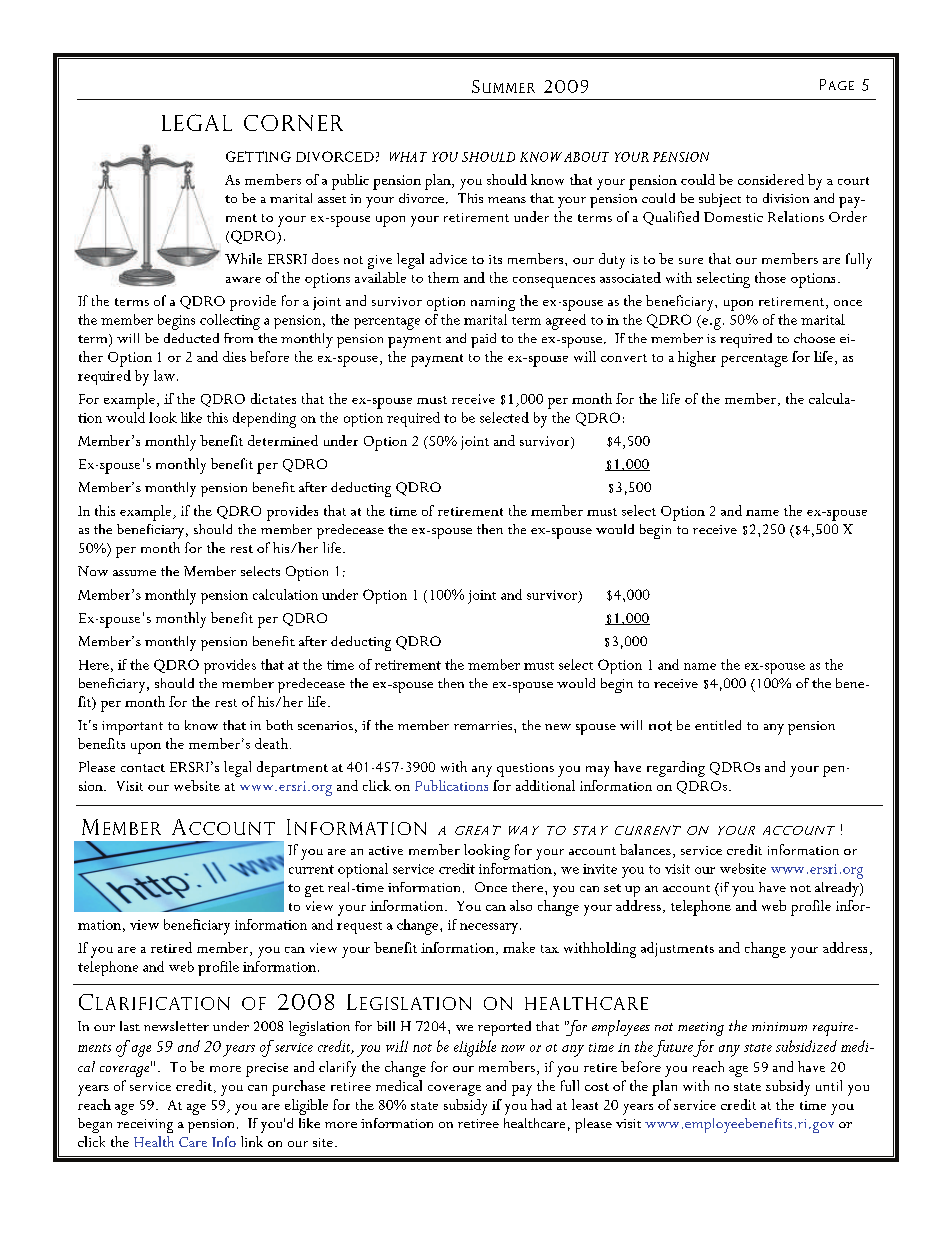 This screenshot has width=952, height=1233. Describe the element at coordinates (143, 768) in the screenshot. I see `contact` at that location.
